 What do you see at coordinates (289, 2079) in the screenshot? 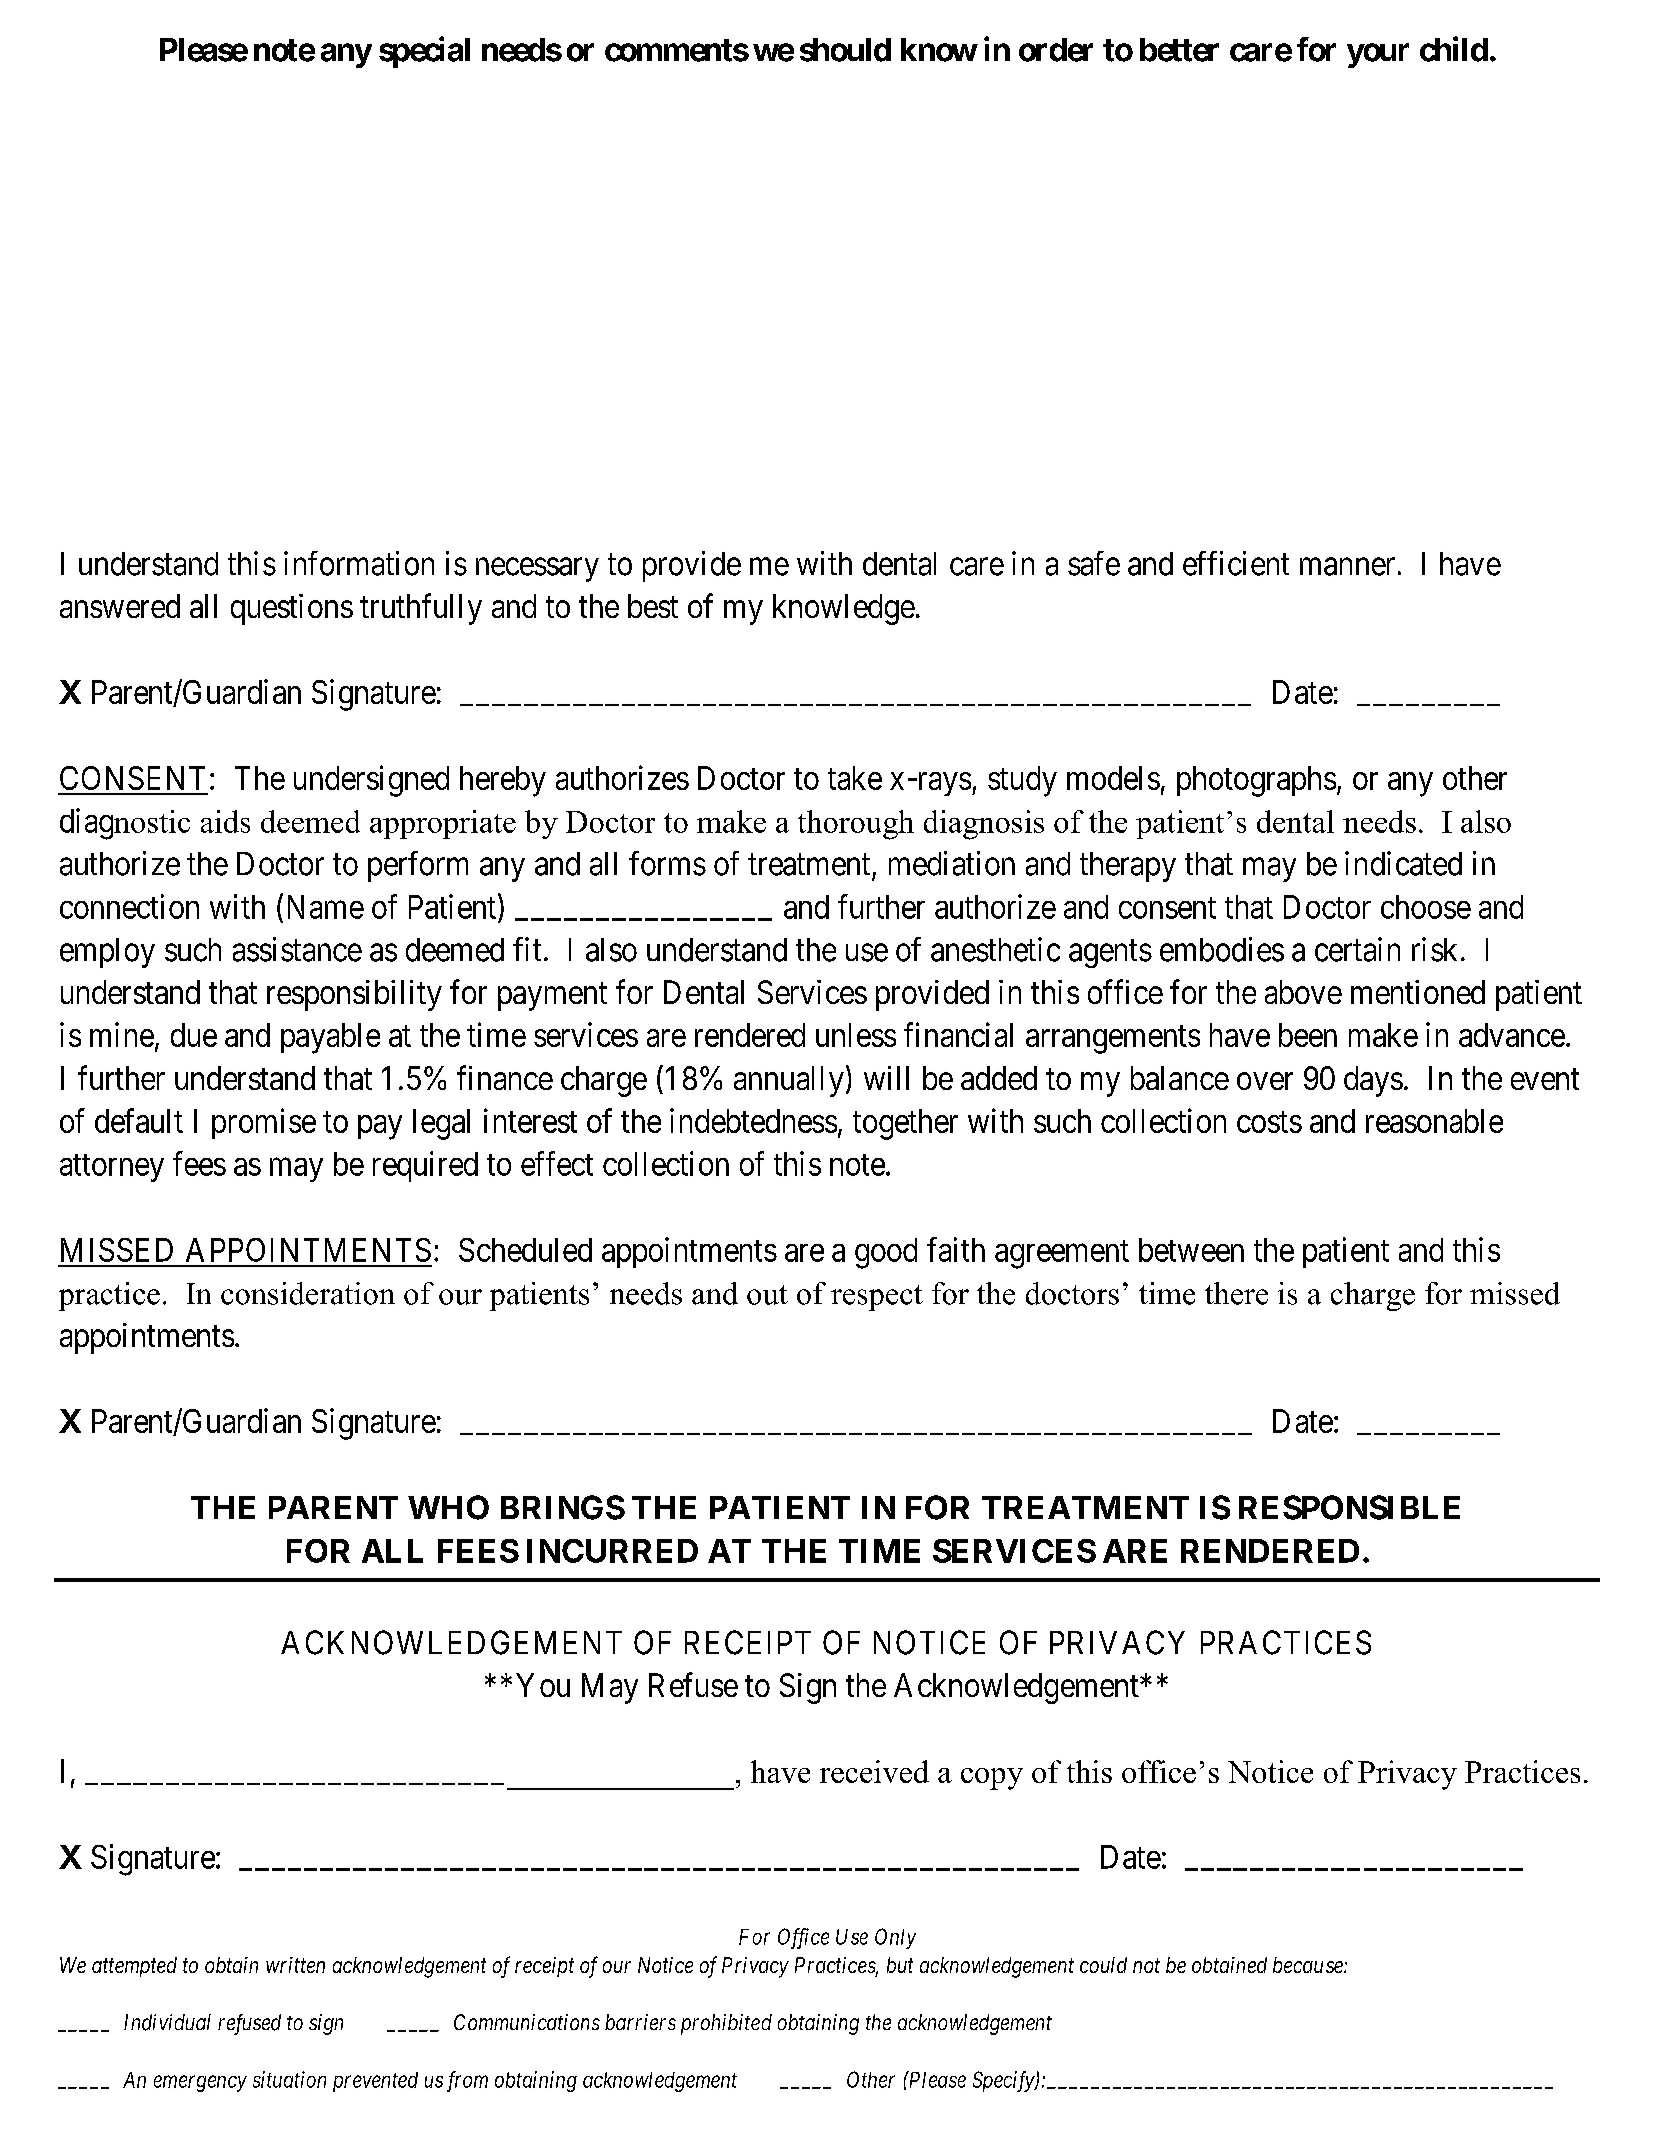
I see `situation` at bounding box center [289, 2079].
